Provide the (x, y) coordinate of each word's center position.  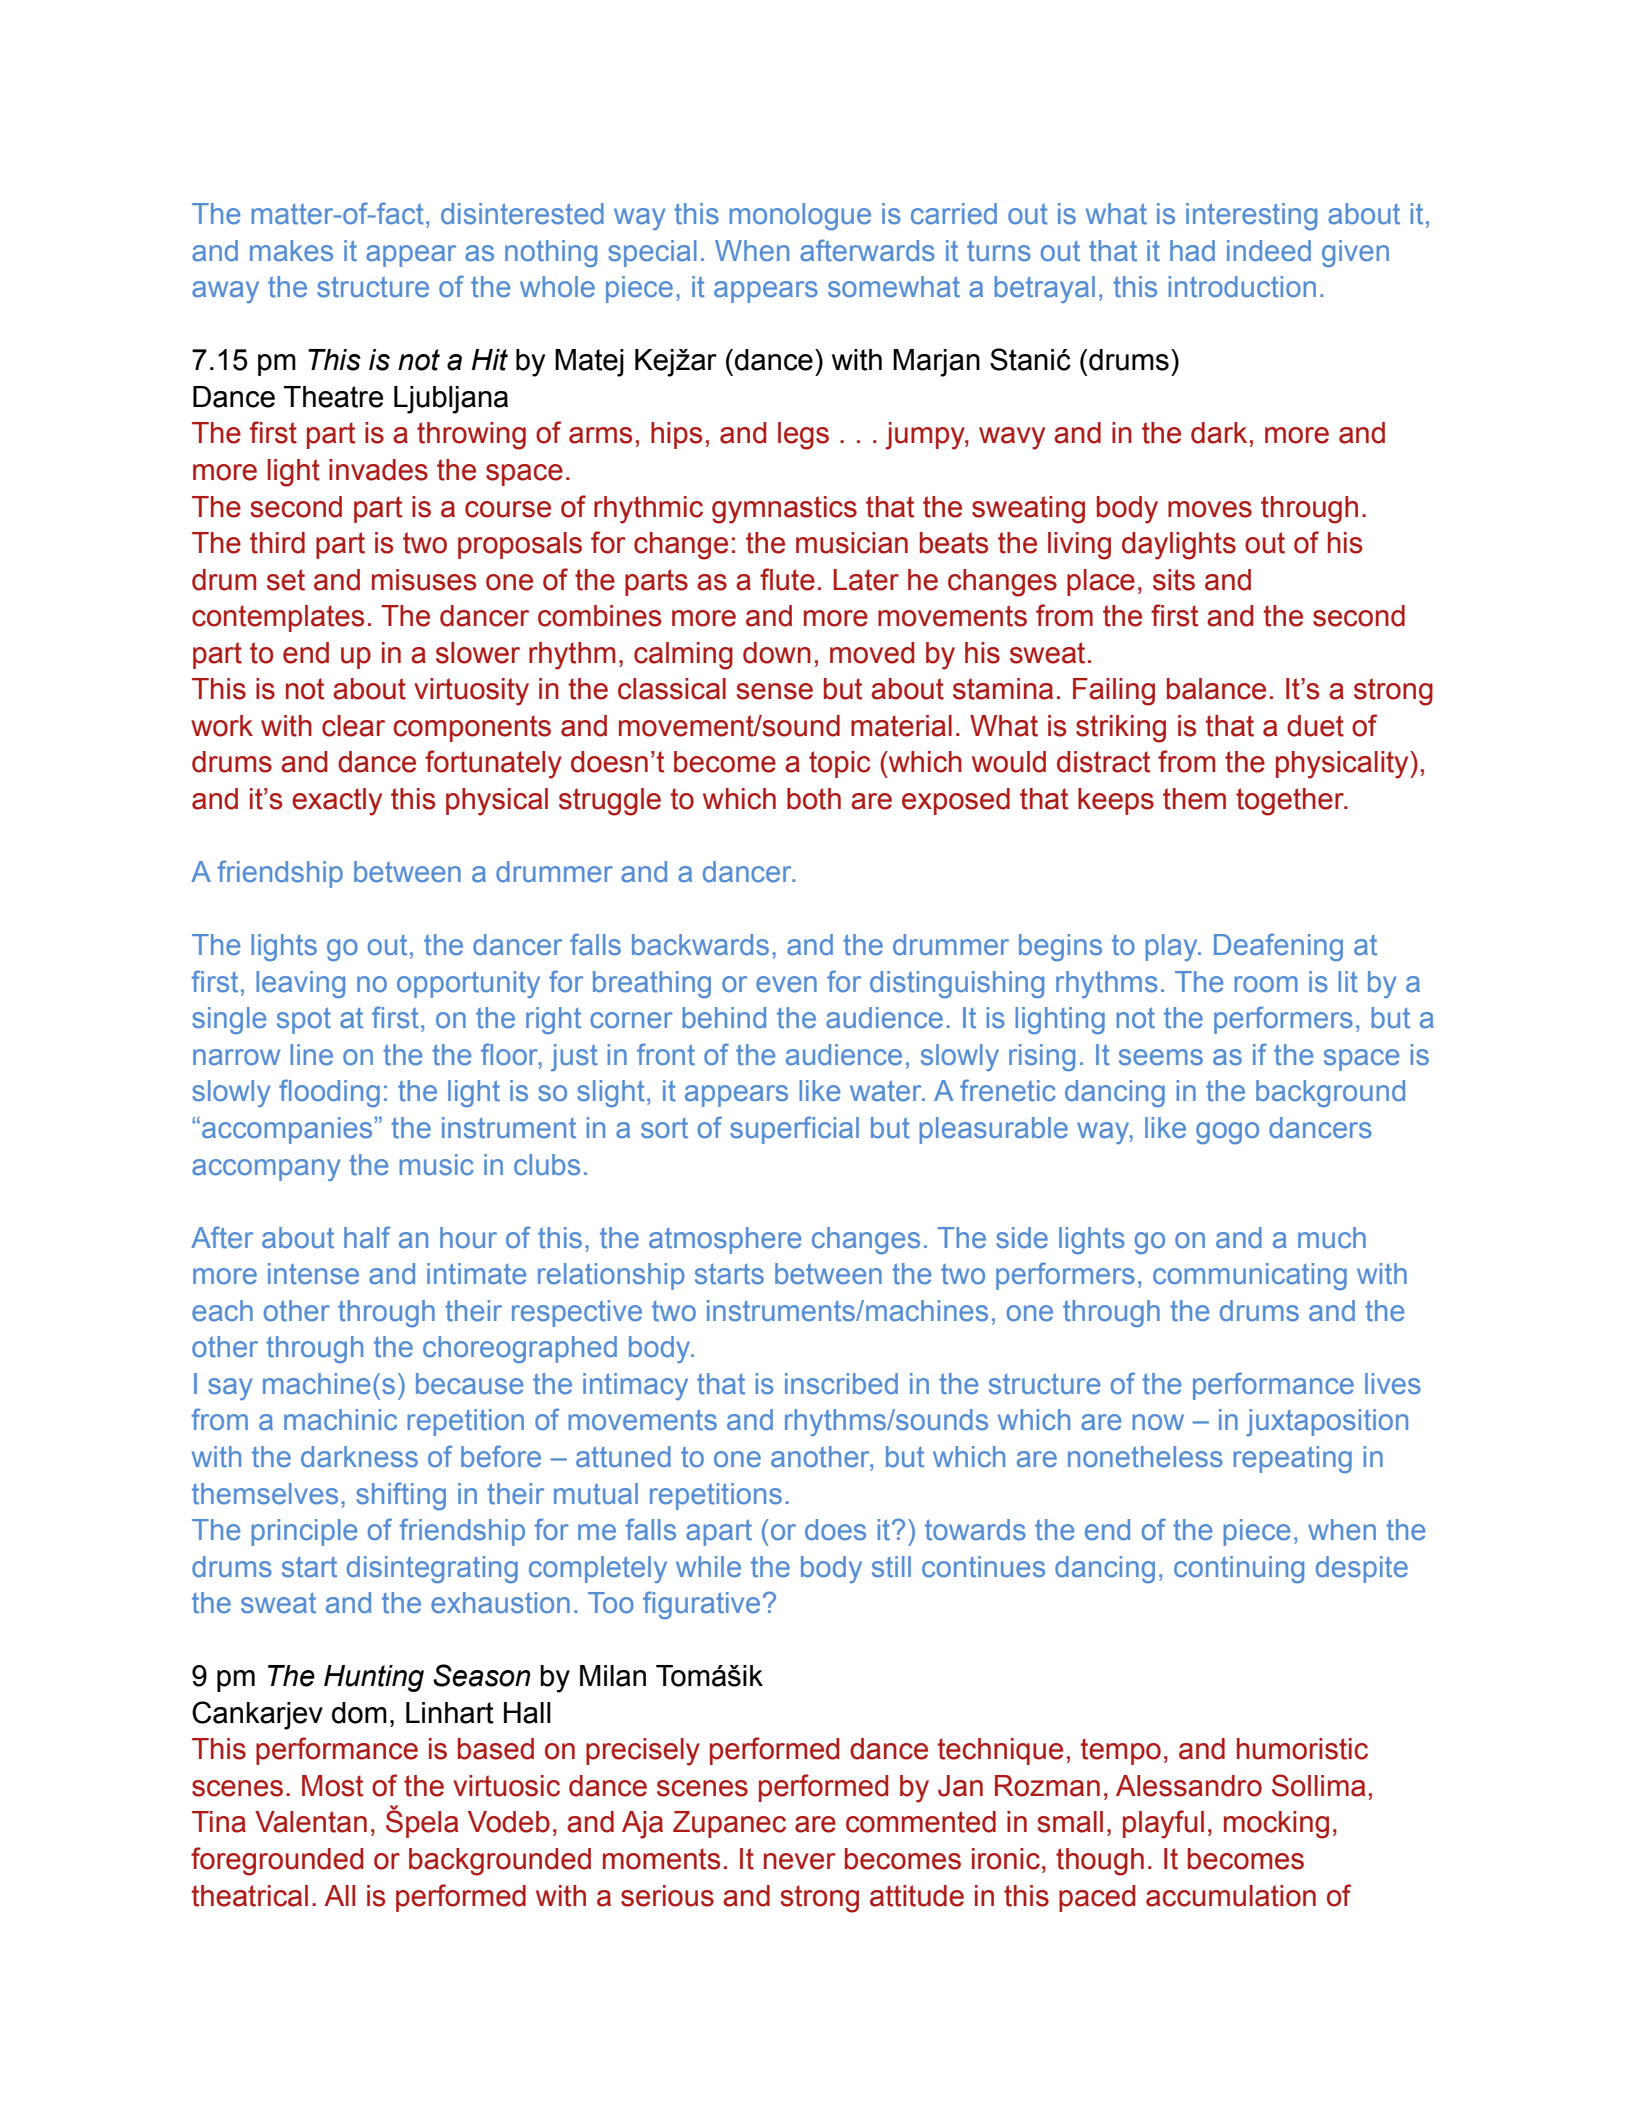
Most (332, 1786)
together (1291, 802)
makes (291, 251)
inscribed (841, 1384)
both (814, 799)
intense (313, 1274)
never (800, 1861)
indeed (1269, 251)
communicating (1250, 1276)
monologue (800, 216)
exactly (337, 802)
